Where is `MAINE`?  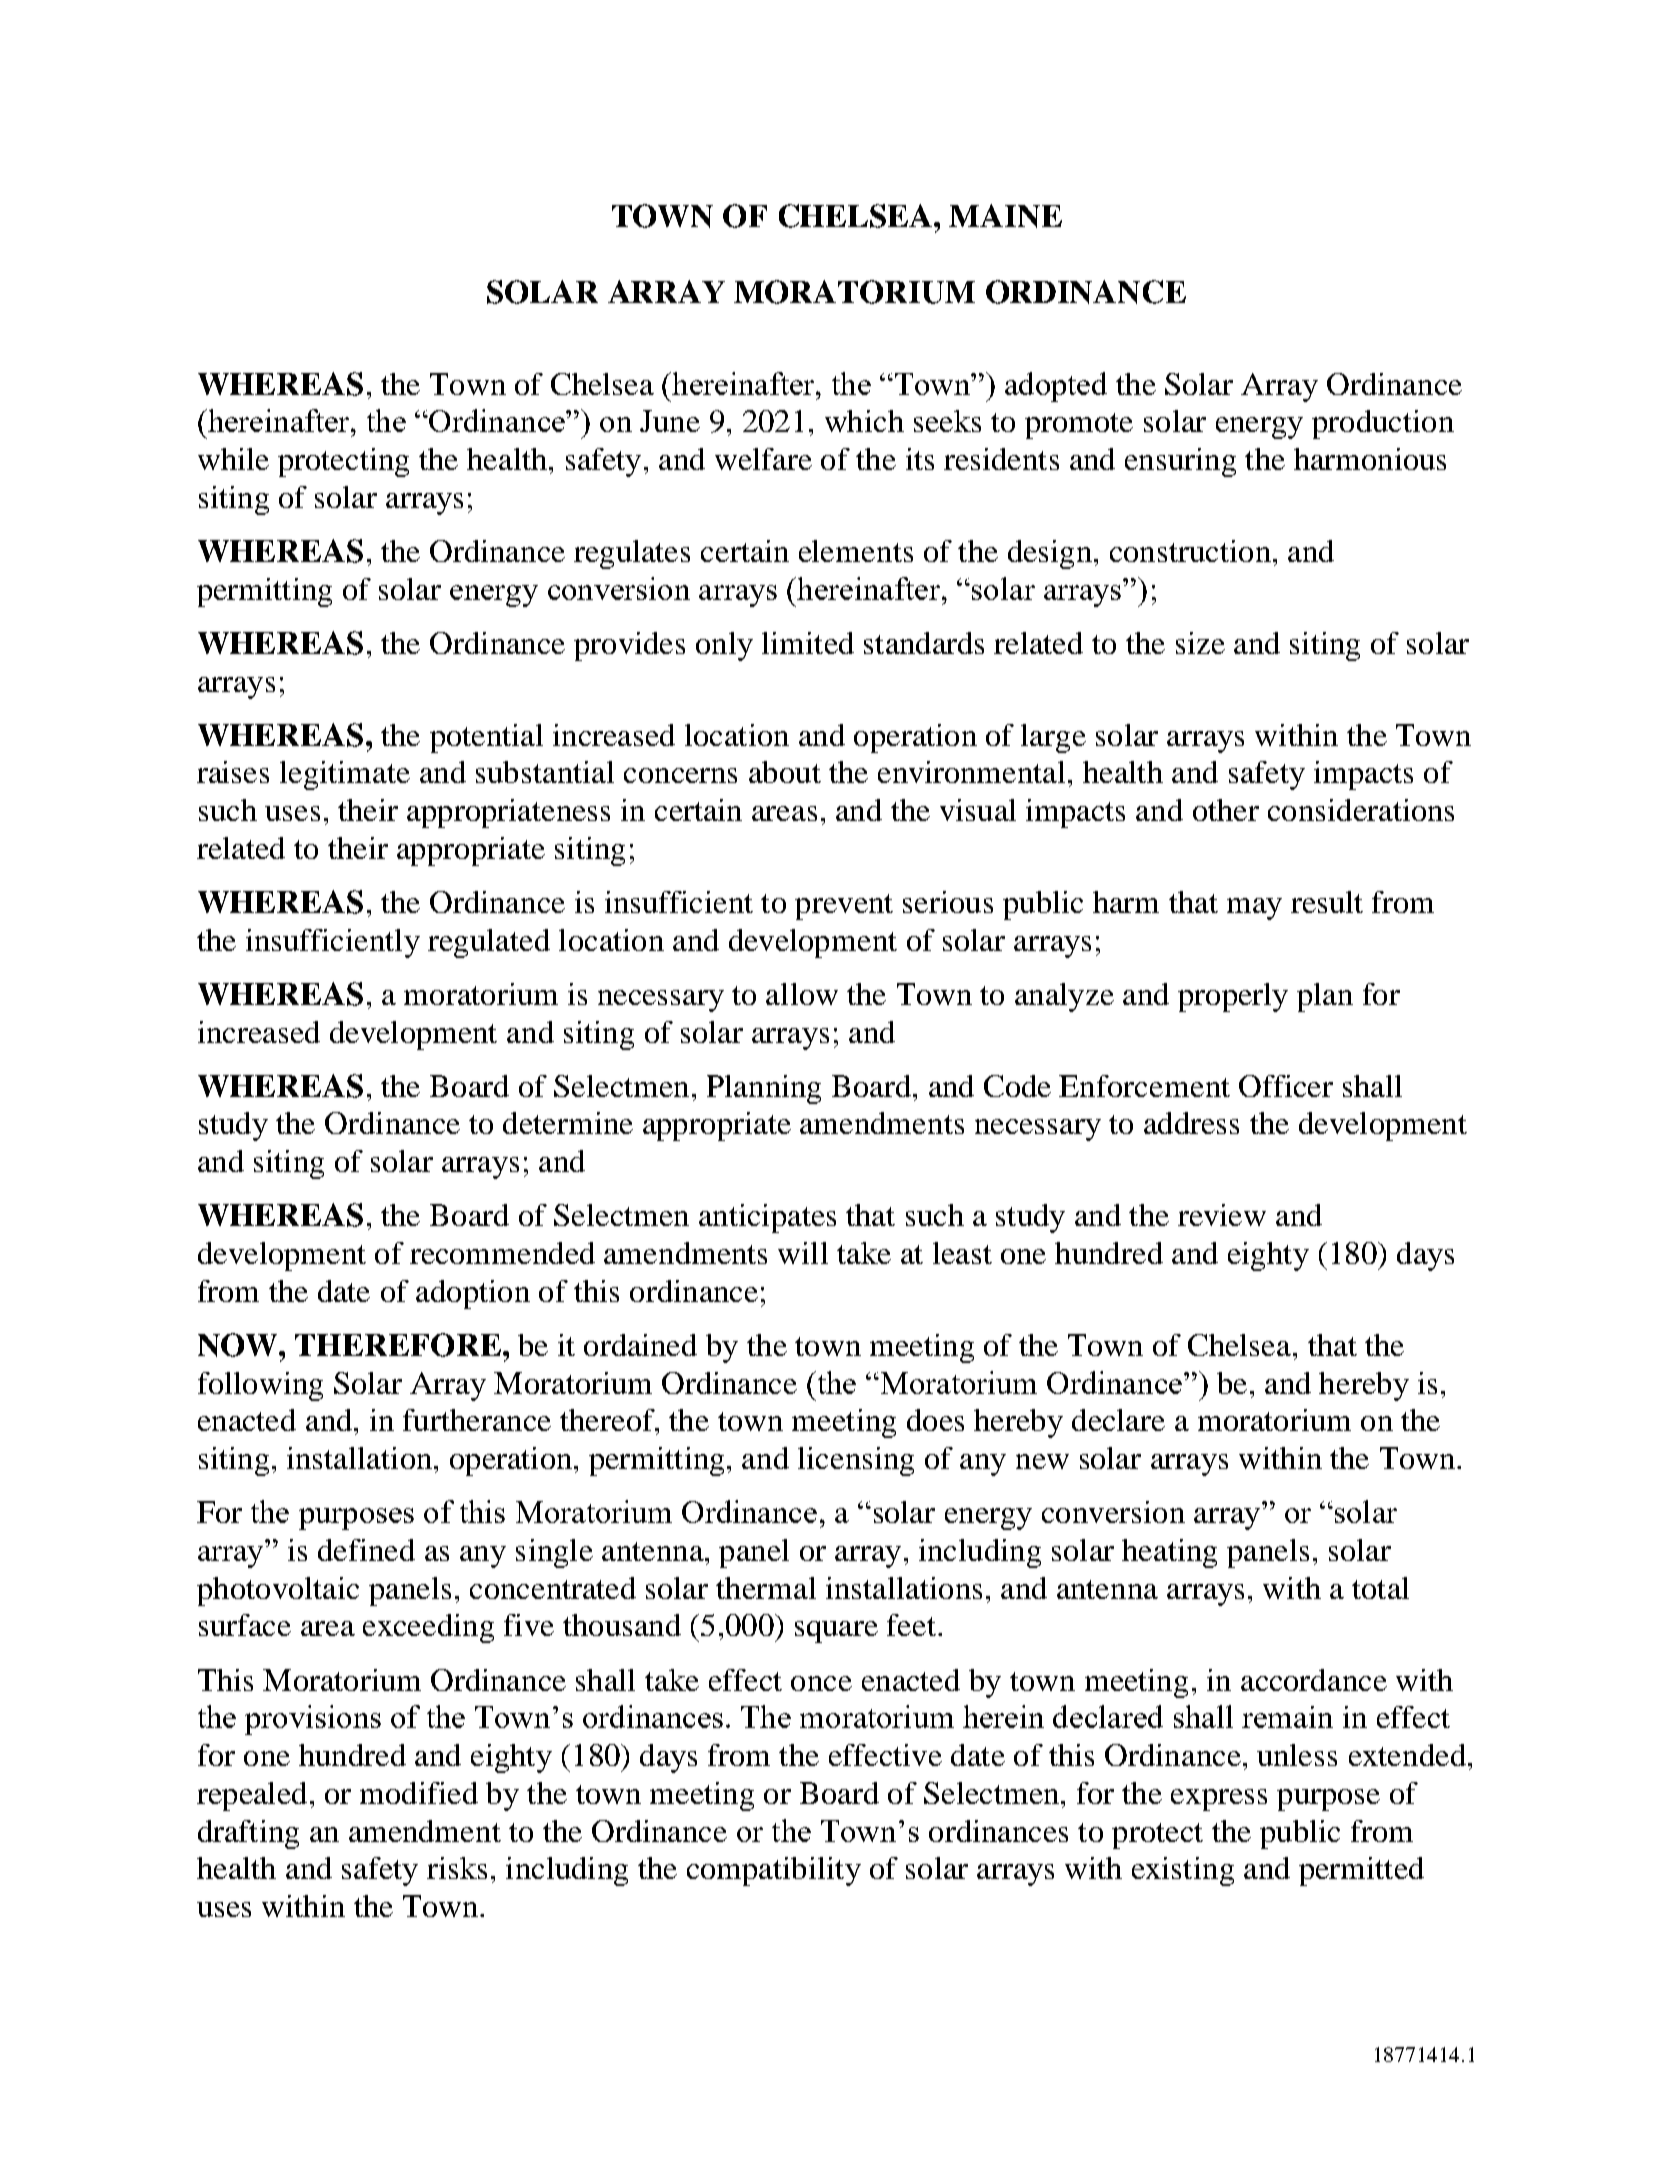
MAINE is located at coordinates (1005, 216).
